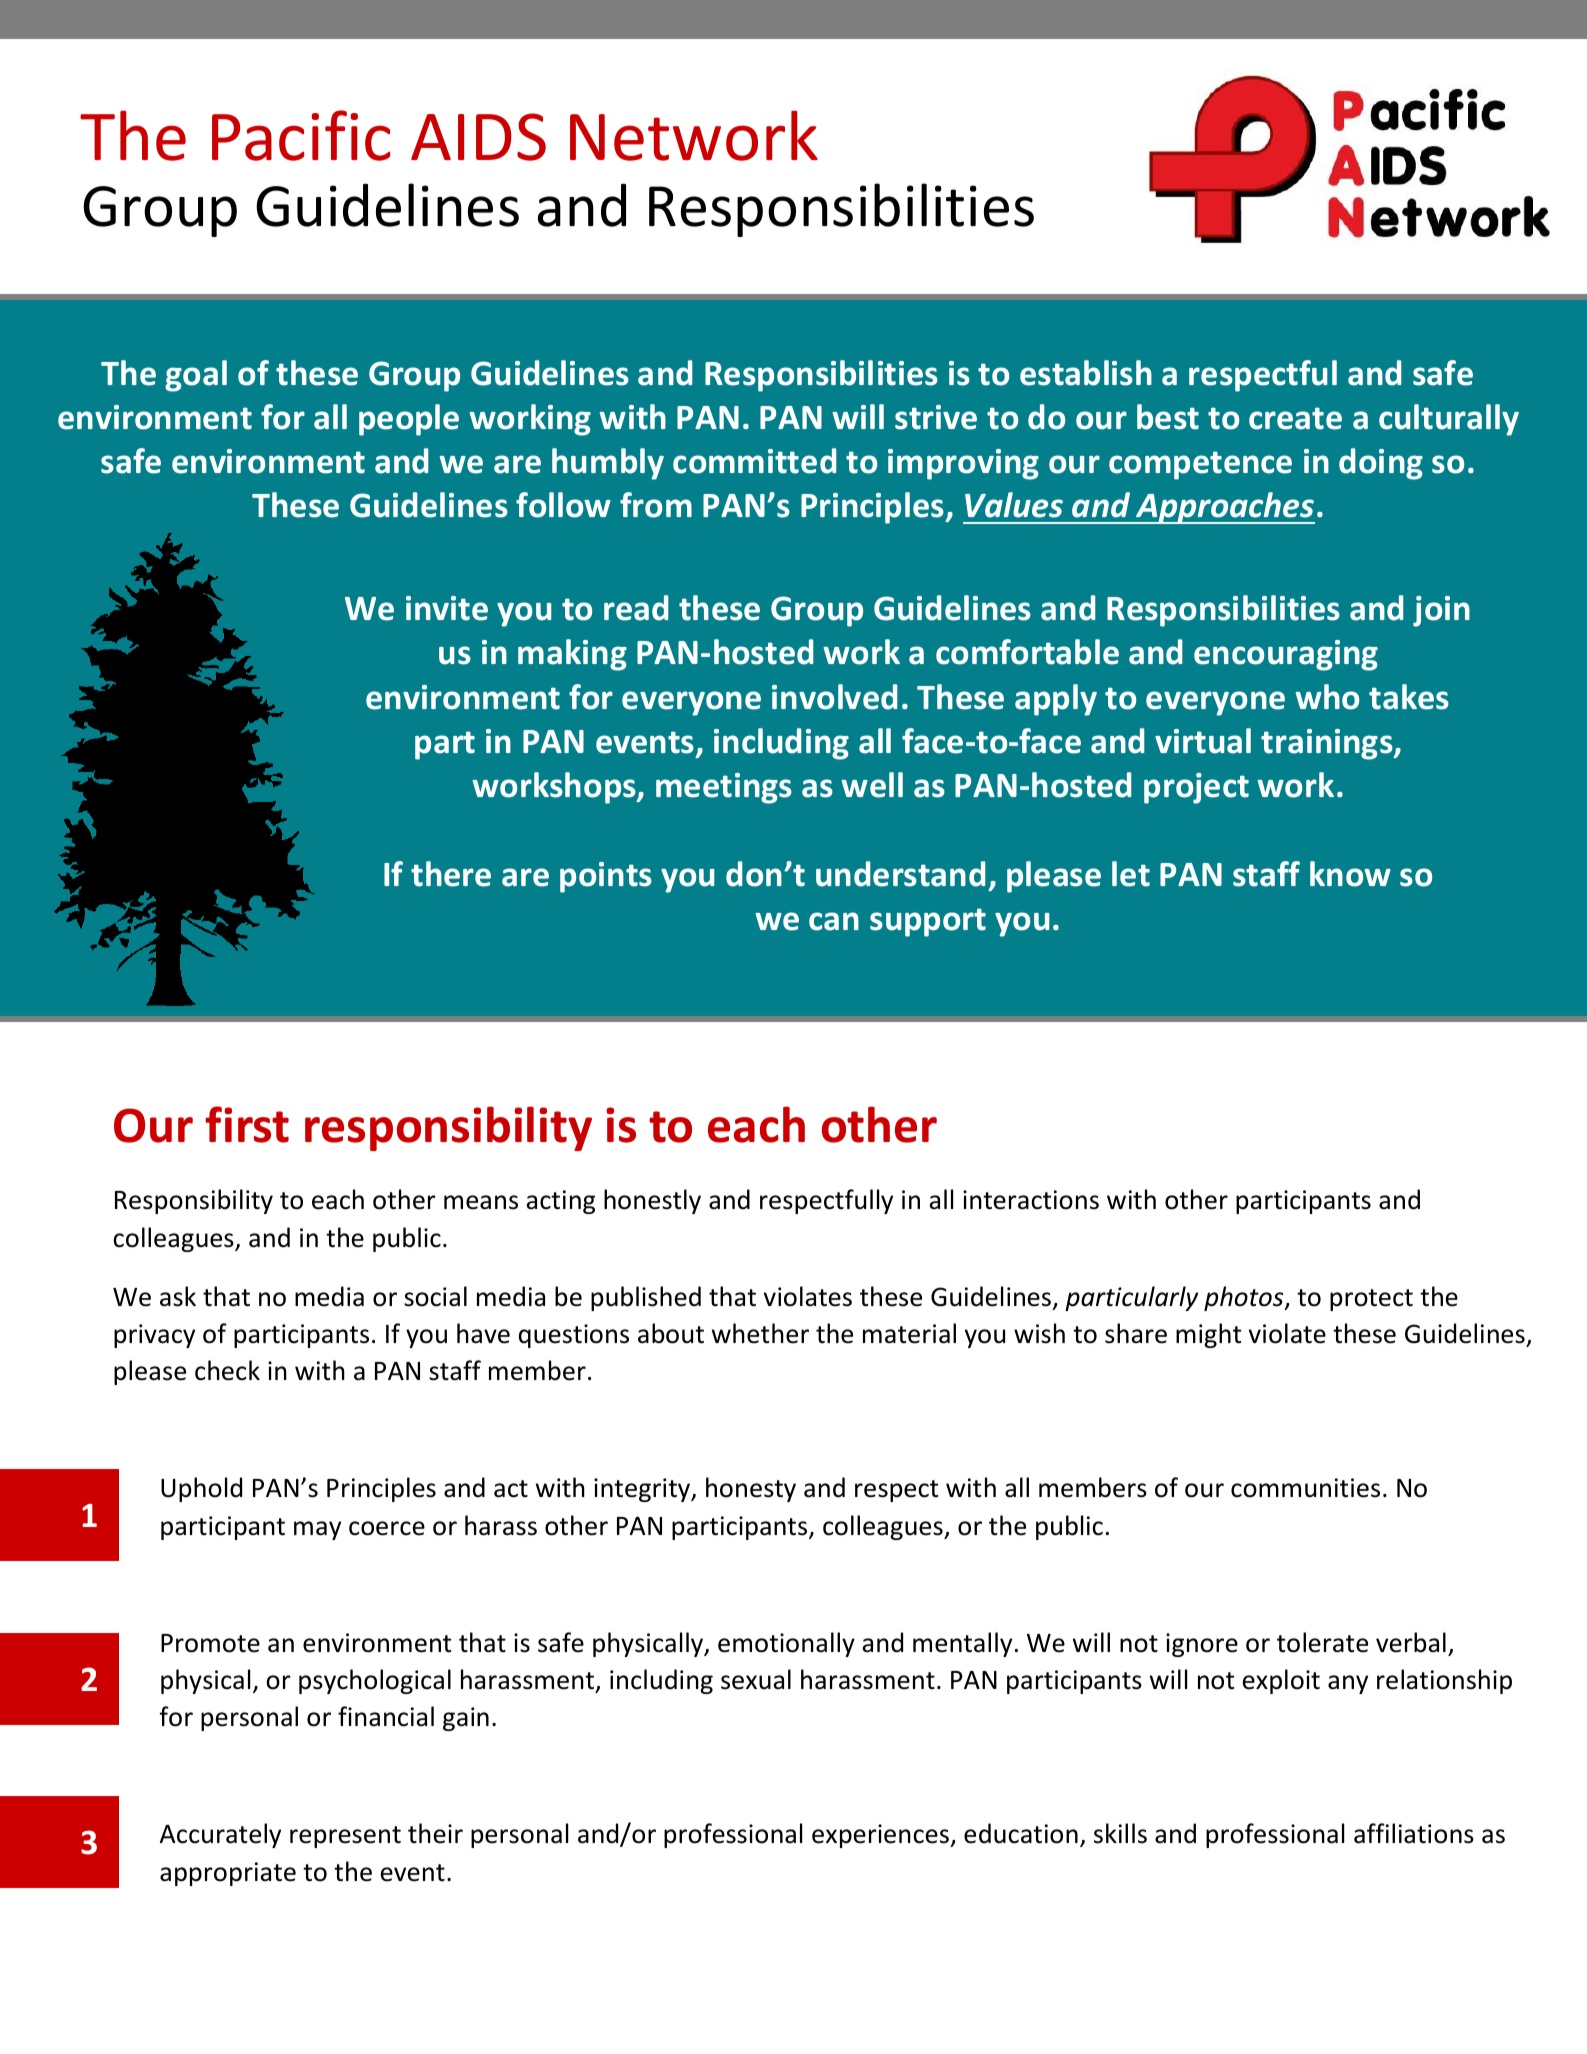  I want to click on photos, so click(1245, 1298).
